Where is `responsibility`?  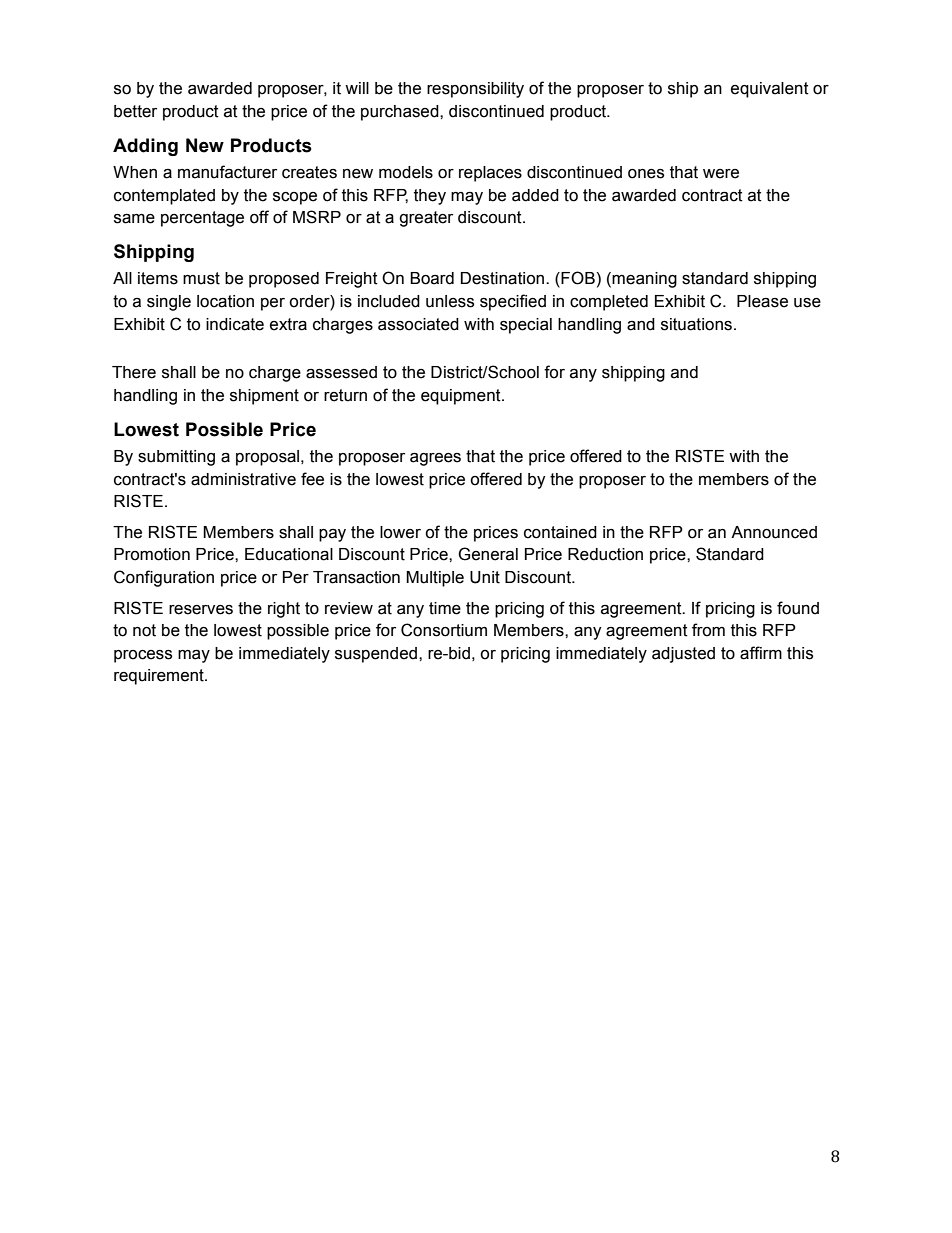
responsibility is located at coordinates (475, 90).
